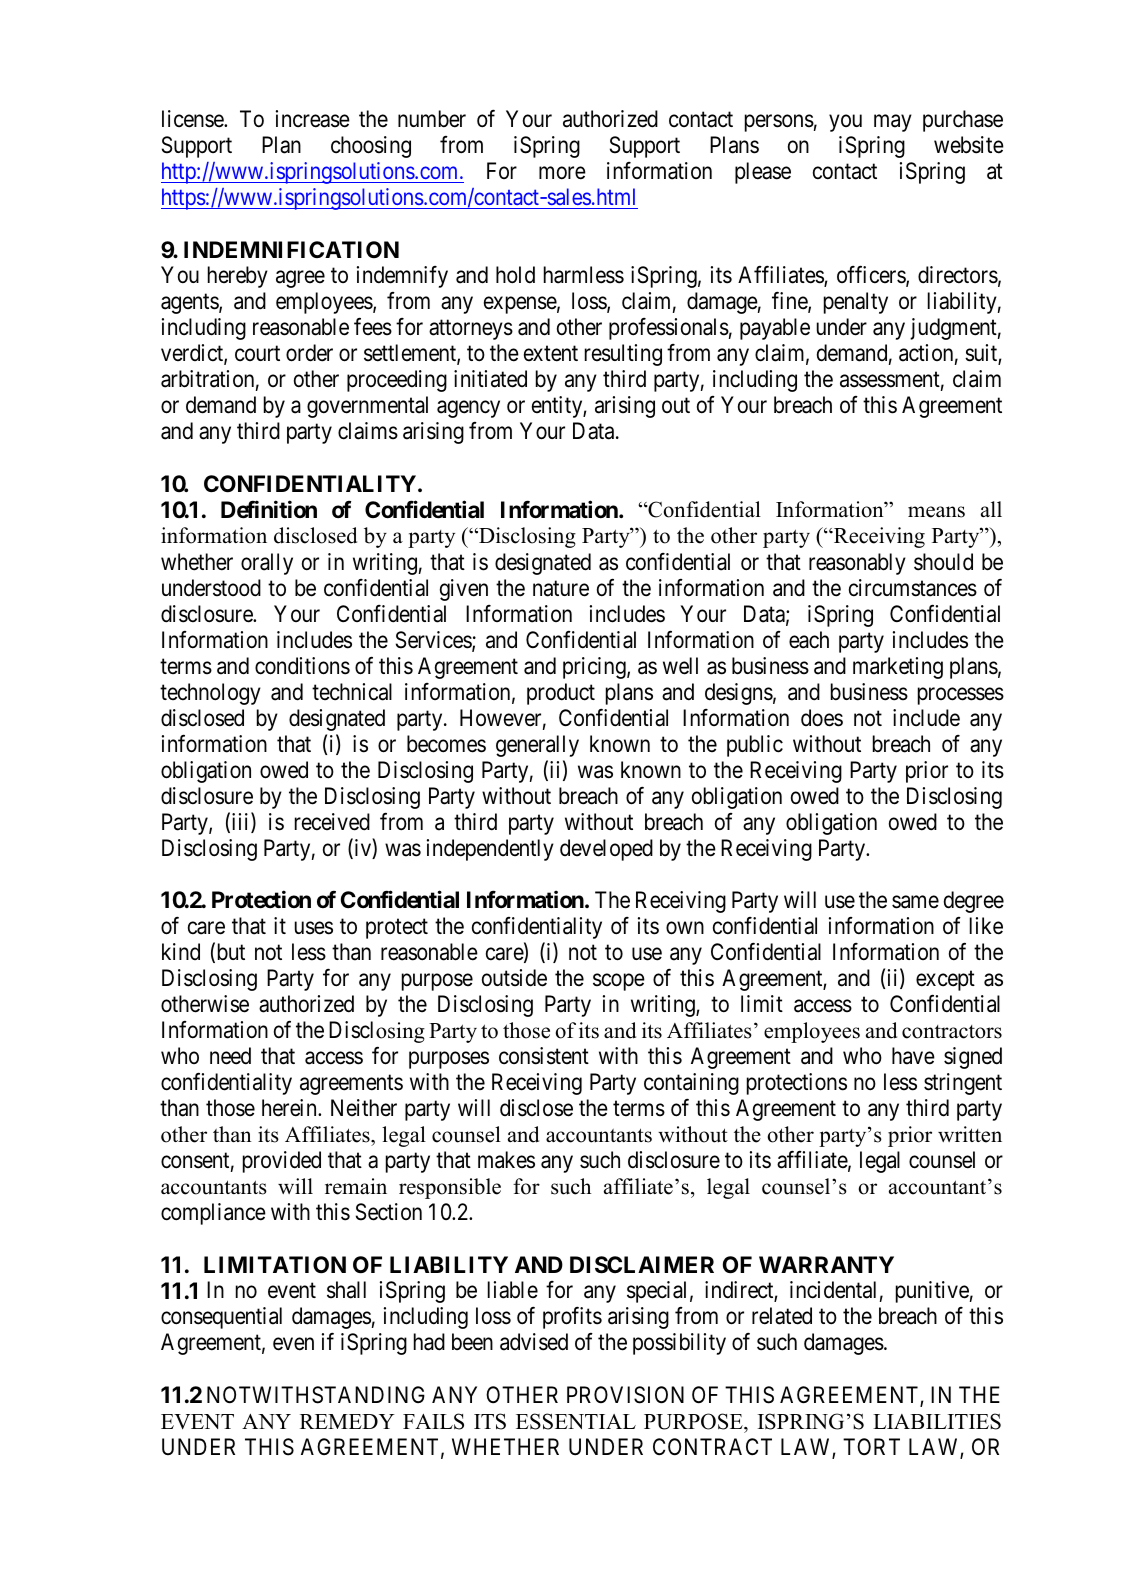 The width and height of the screenshot is (1123, 1588). Describe the element at coordinates (332, 822) in the screenshot. I see `received` at that location.
